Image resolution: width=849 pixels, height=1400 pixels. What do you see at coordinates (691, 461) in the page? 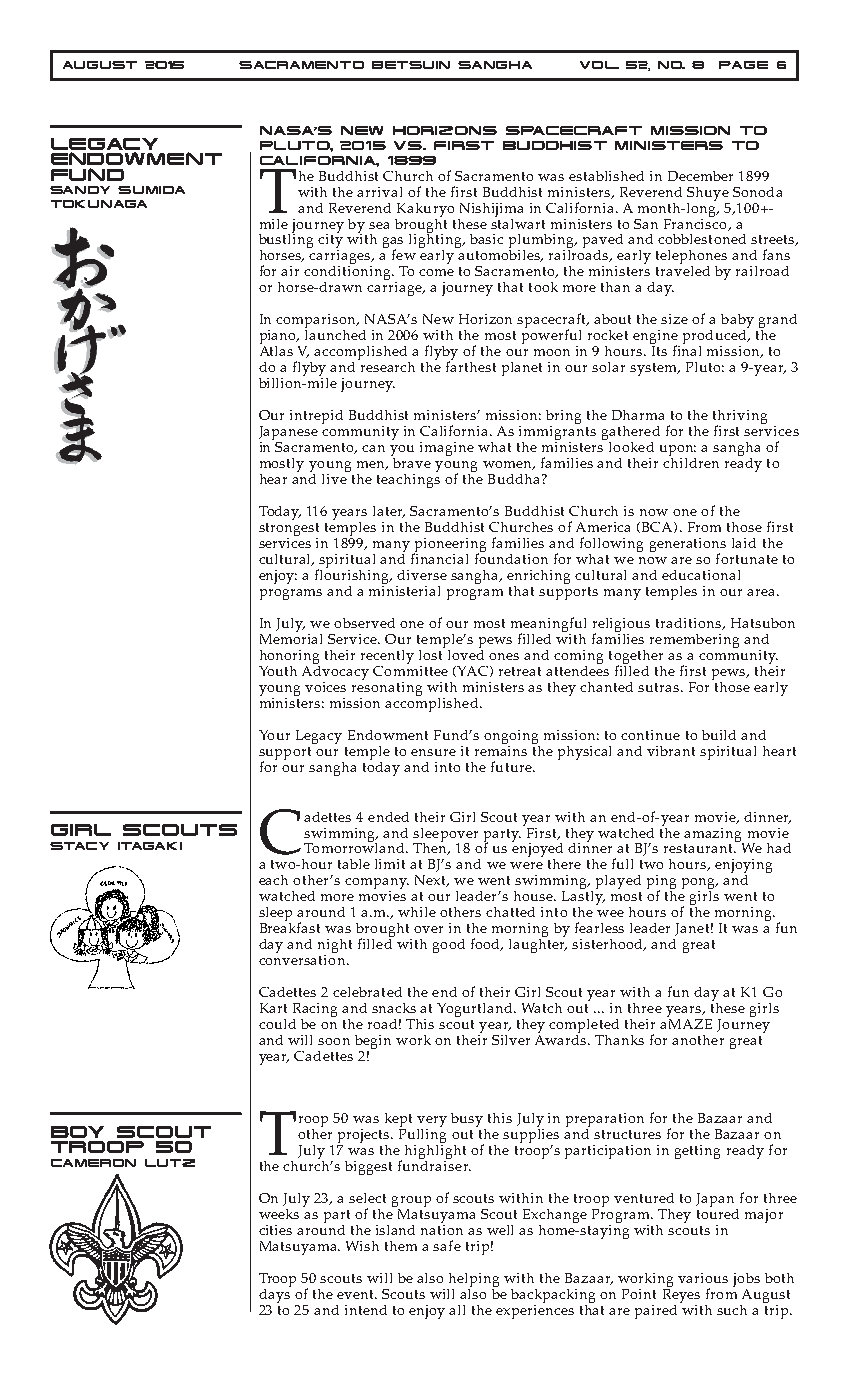
I see `children` at bounding box center [691, 461].
